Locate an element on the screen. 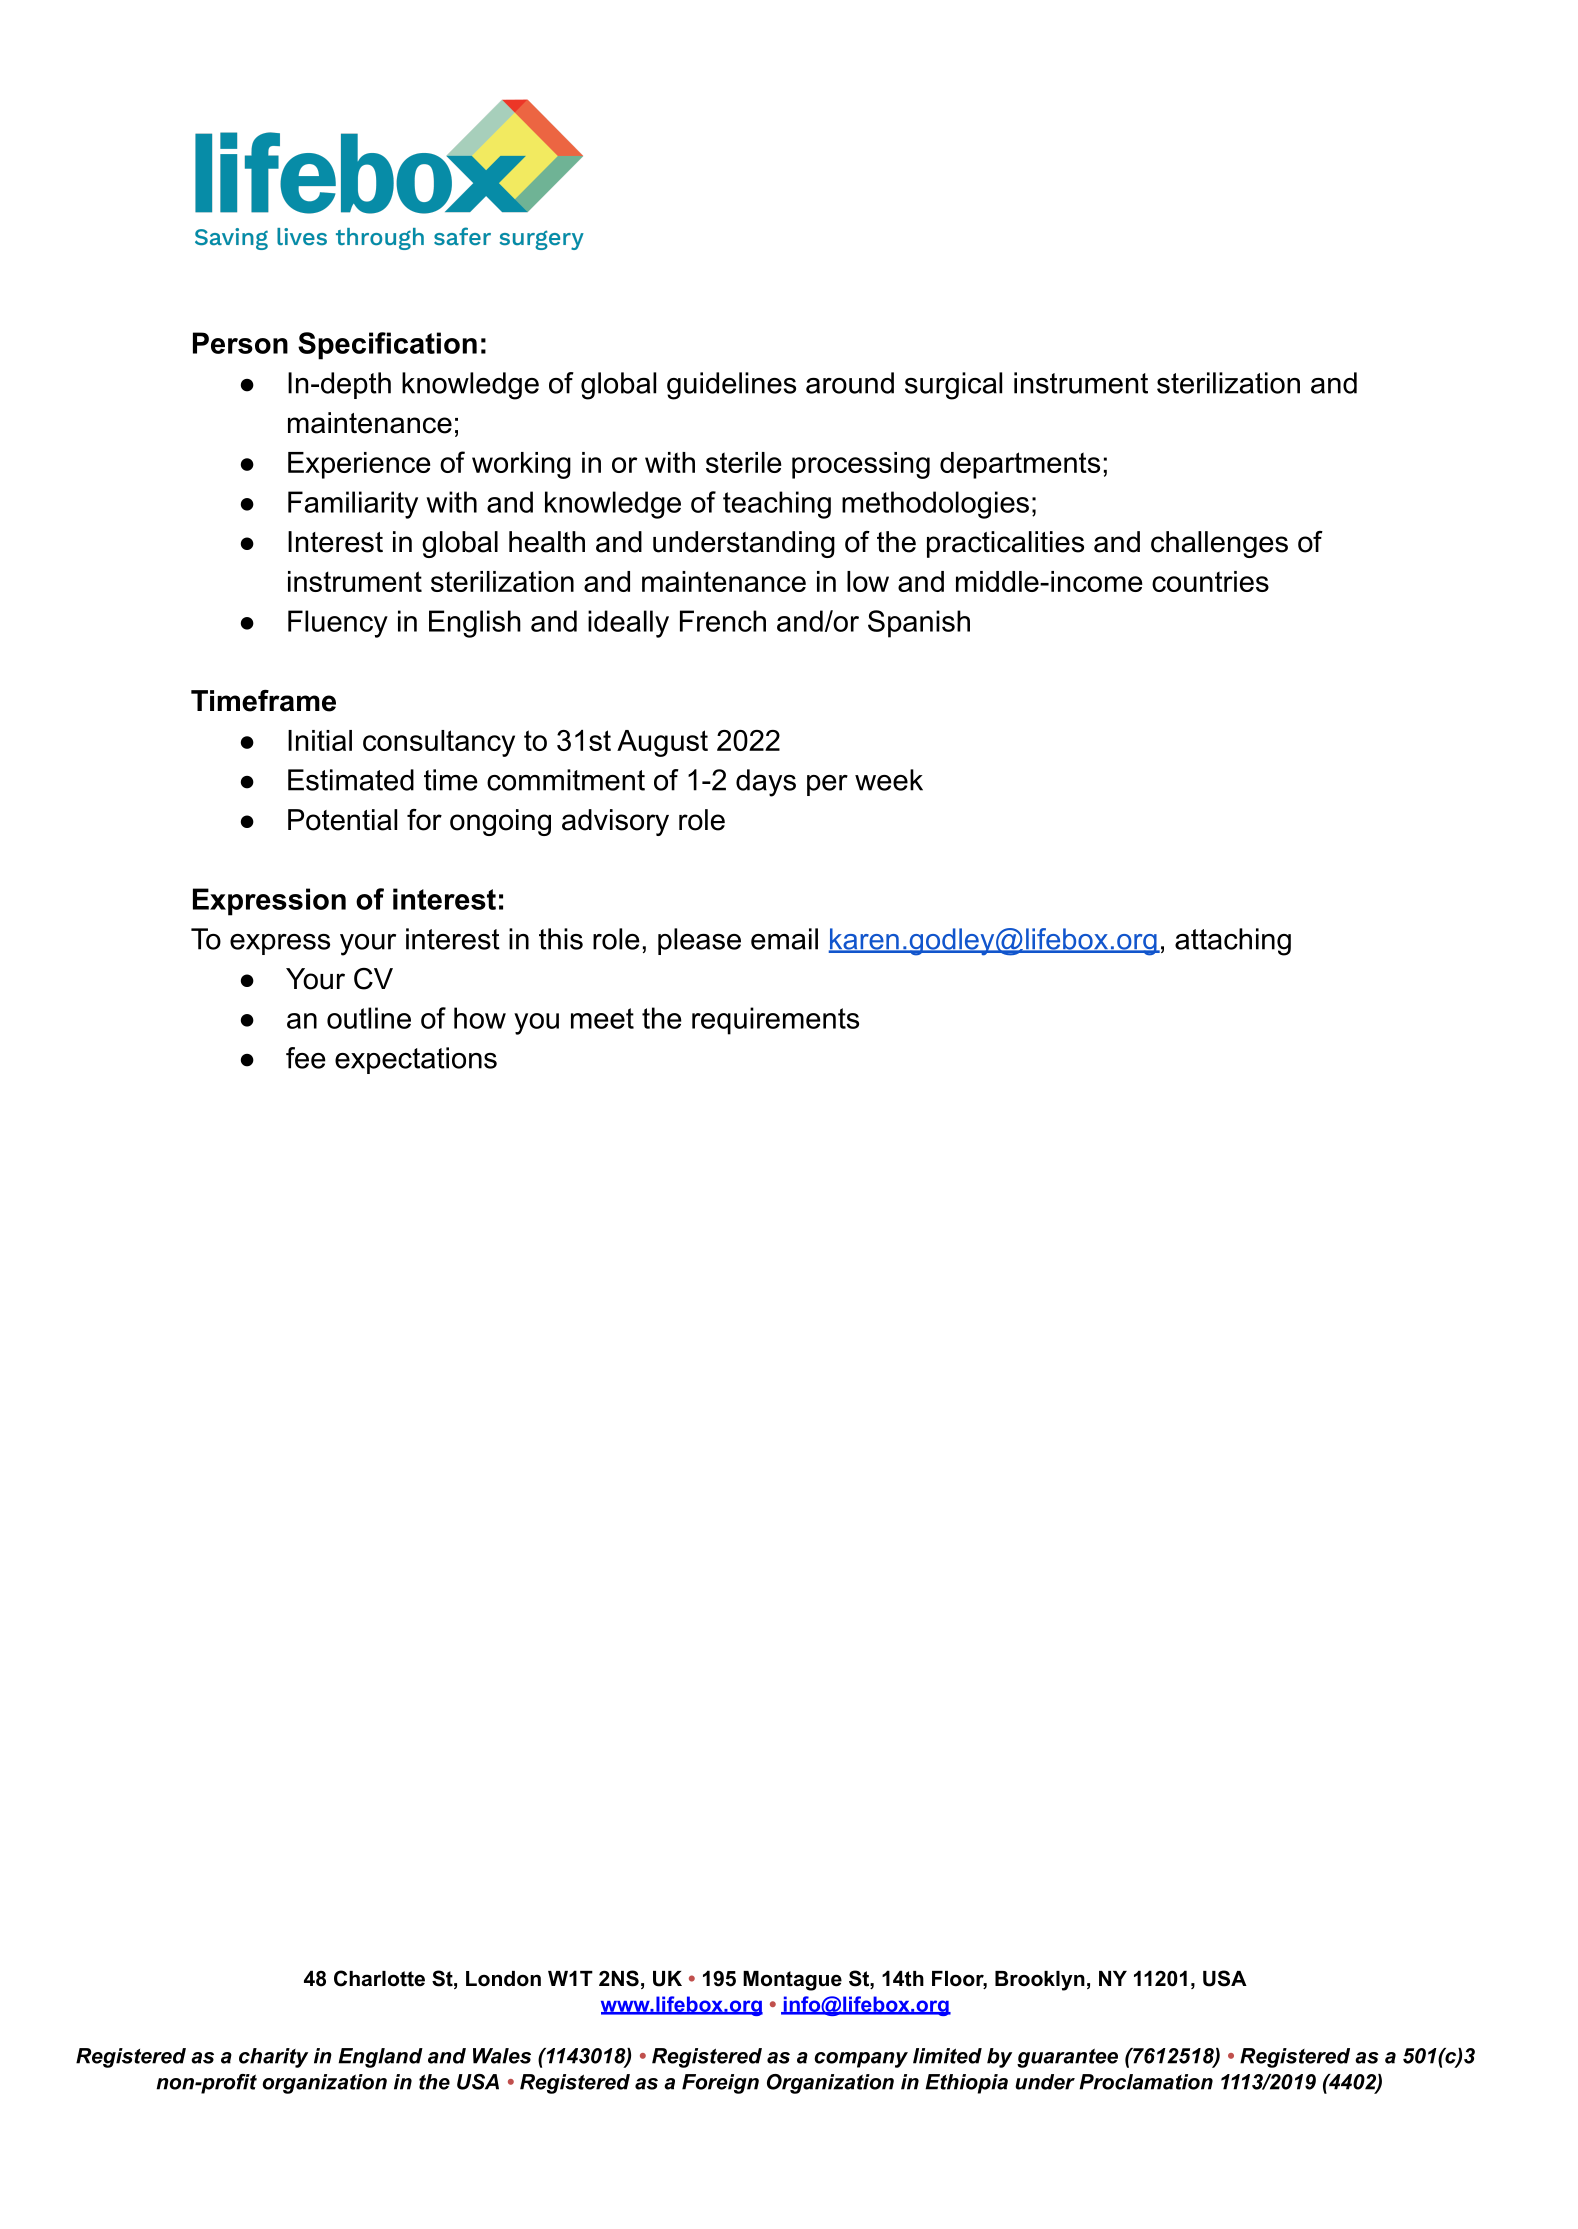 The image size is (1578, 2229). Brooklyn is located at coordinates (1040, 1981).
